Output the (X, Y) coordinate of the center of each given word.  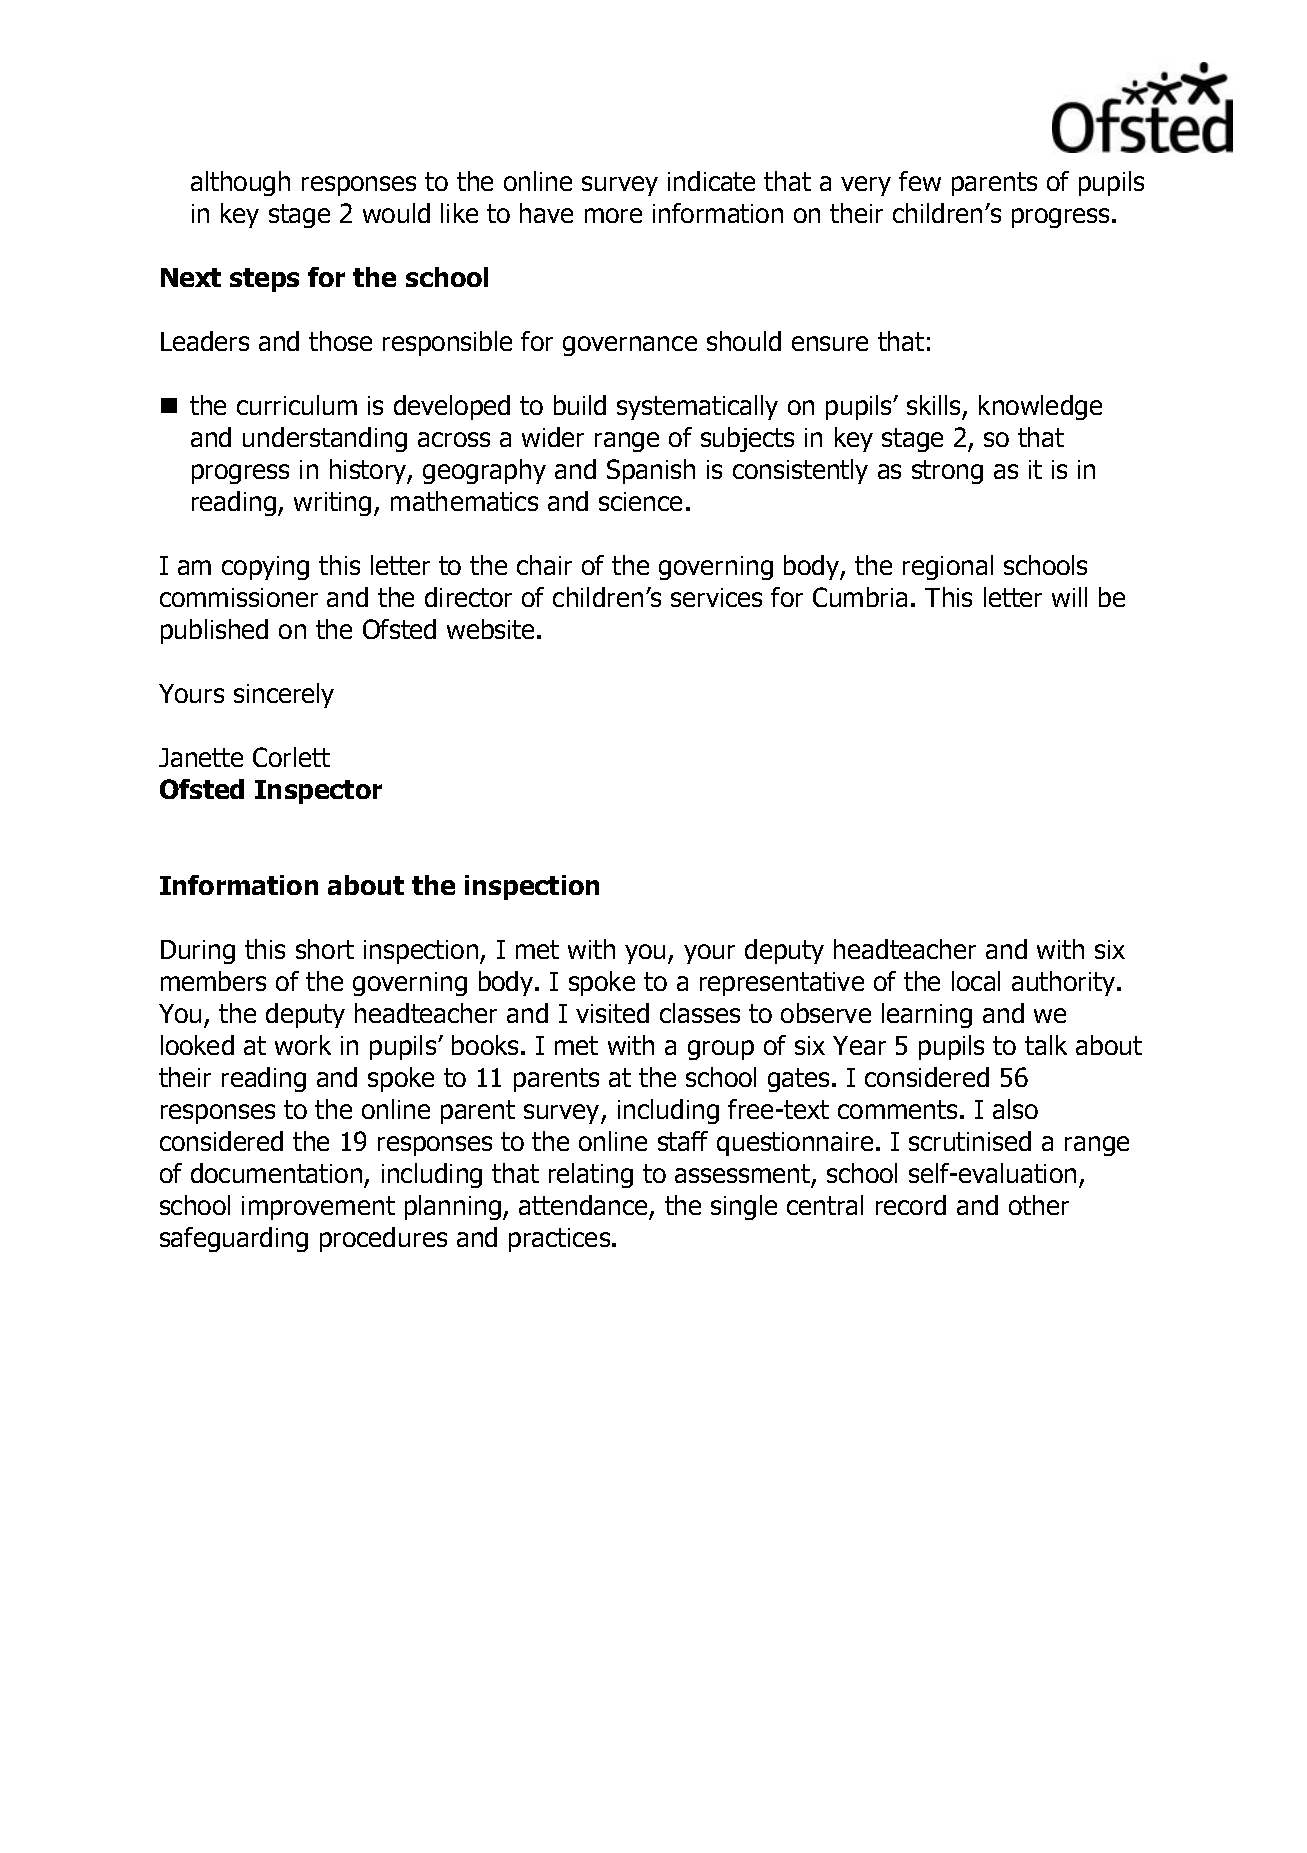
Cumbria (860, 597)
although (240, 183)
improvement (318, 1208)
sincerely (284, 695)
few (920, 181)
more (613, 215)
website (490, 629)
